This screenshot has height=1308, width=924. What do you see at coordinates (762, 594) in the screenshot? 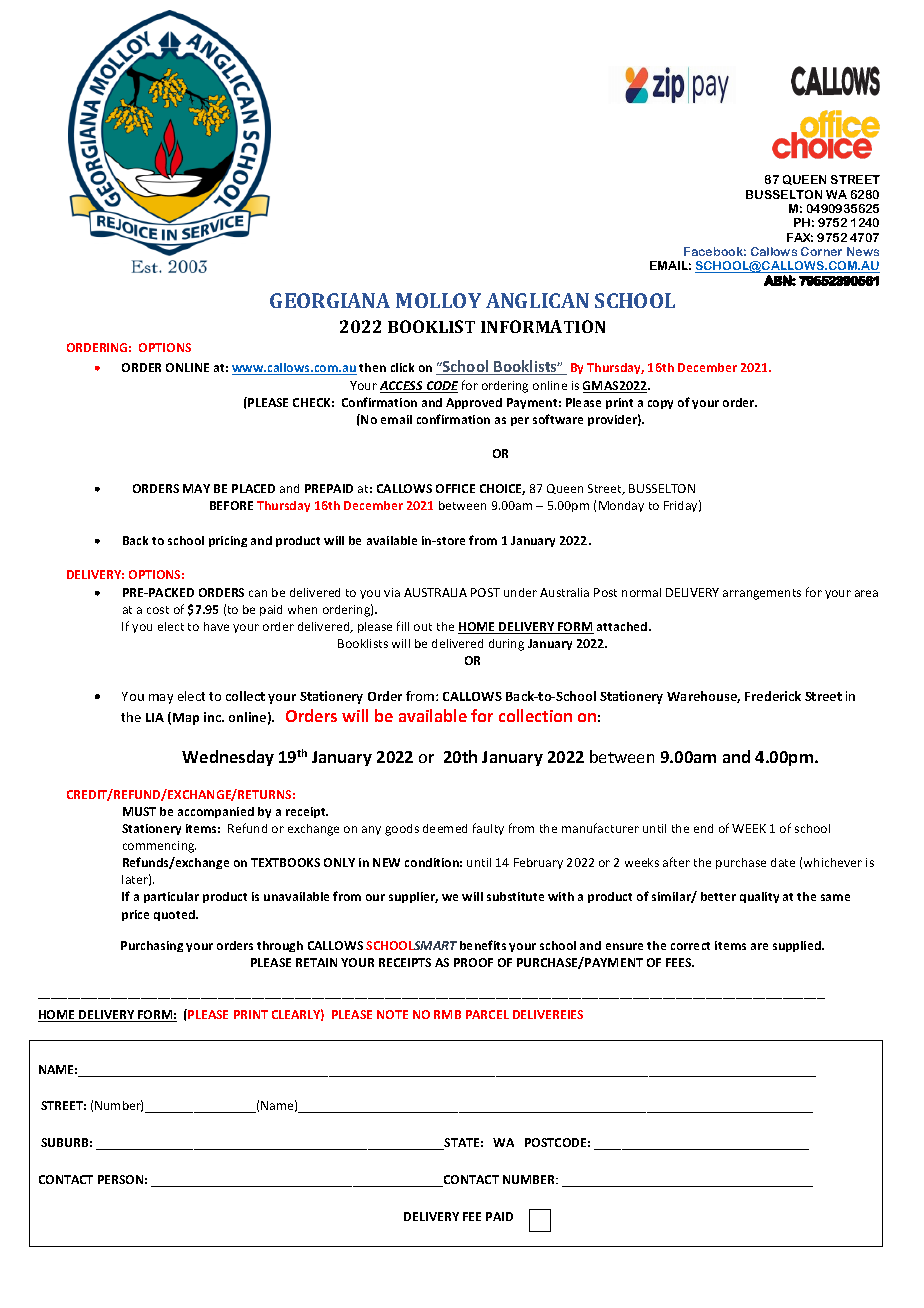
I see `arrangements` at bounding box center [762, 594].
